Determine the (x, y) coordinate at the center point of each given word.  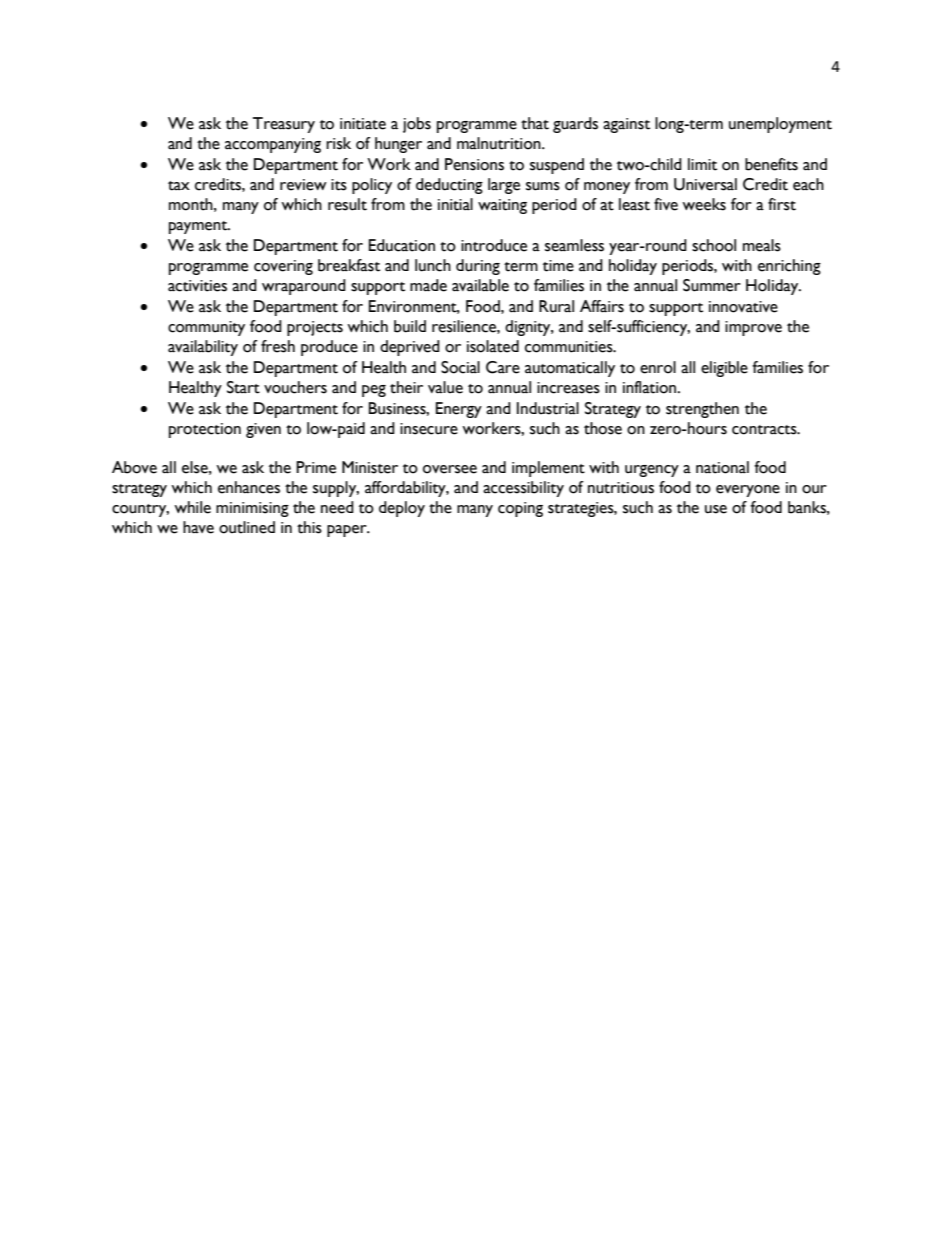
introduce (494, 245)
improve (753, 328)
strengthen (702, 410)
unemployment (780, 125)
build (410, 326)
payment (199, 227)
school (714, 245)
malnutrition (500, 143)
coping (520, 509)
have (198, 527)
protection (205, 430)
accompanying (273, 145)
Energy (459, 410)
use (716, 509)
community (206, 328)
